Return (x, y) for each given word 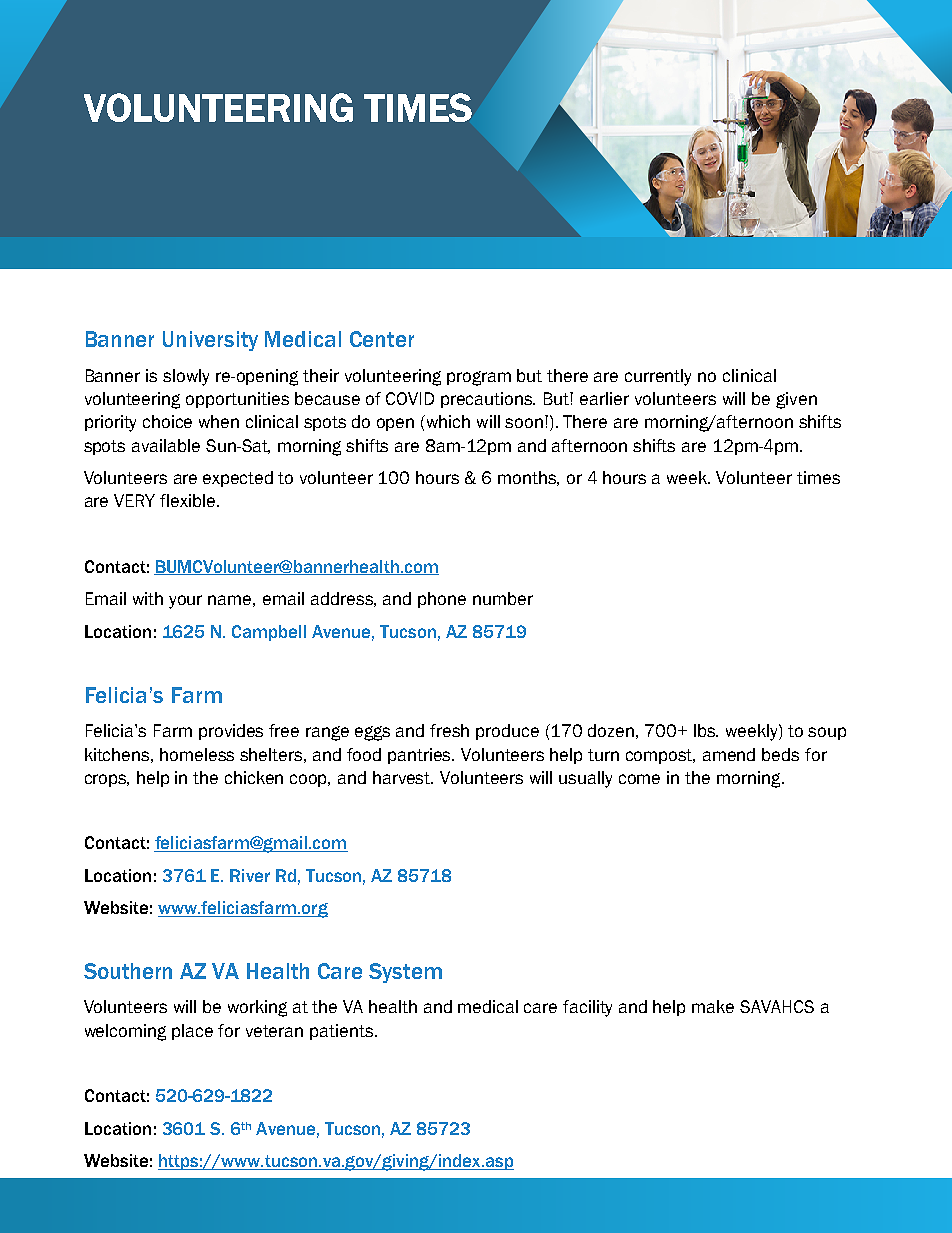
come (639, 779)
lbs (706, 730)
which (447, 421)
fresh (449, 730)
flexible (189, 500)
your (185, 602)
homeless (197, 754)
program (479, 378)
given (796, 400)
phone (442, 600)
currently (658, 377)
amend (729, 754)
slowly (186, 377)
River (250, 875)
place (192, 1032)
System (405, 973)
